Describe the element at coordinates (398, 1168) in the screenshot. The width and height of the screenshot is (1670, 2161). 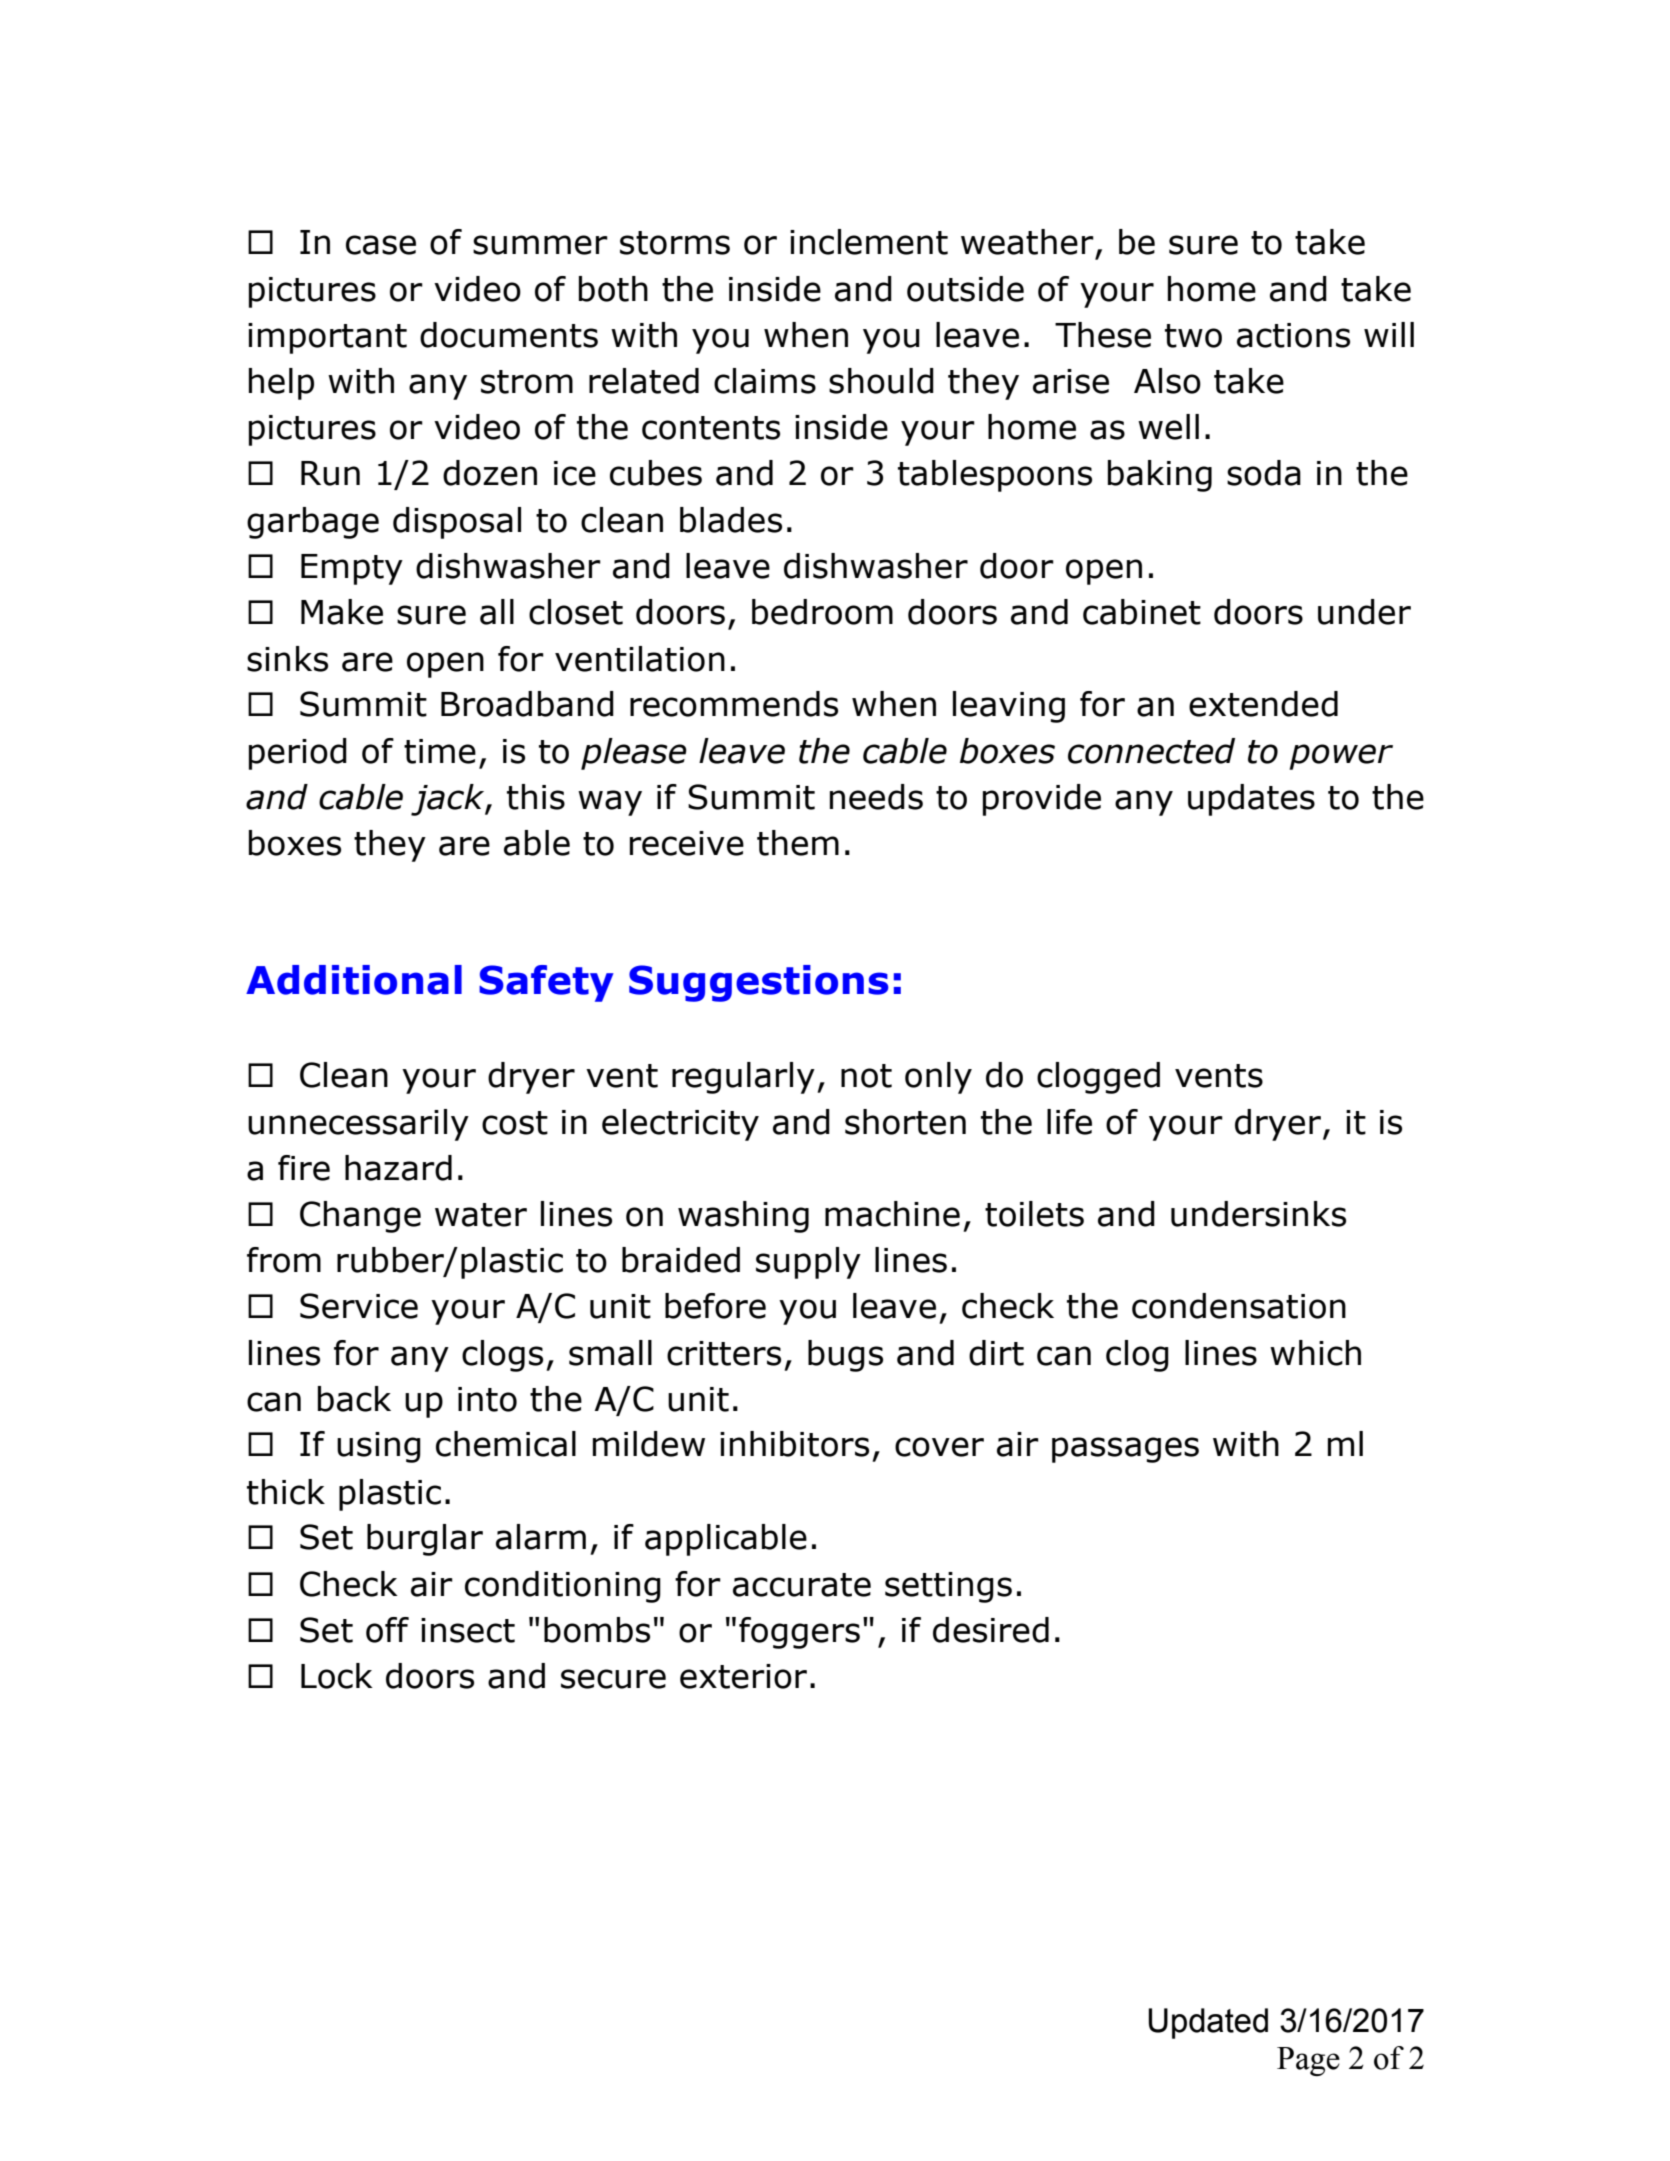
I see `hazard` at that location.
